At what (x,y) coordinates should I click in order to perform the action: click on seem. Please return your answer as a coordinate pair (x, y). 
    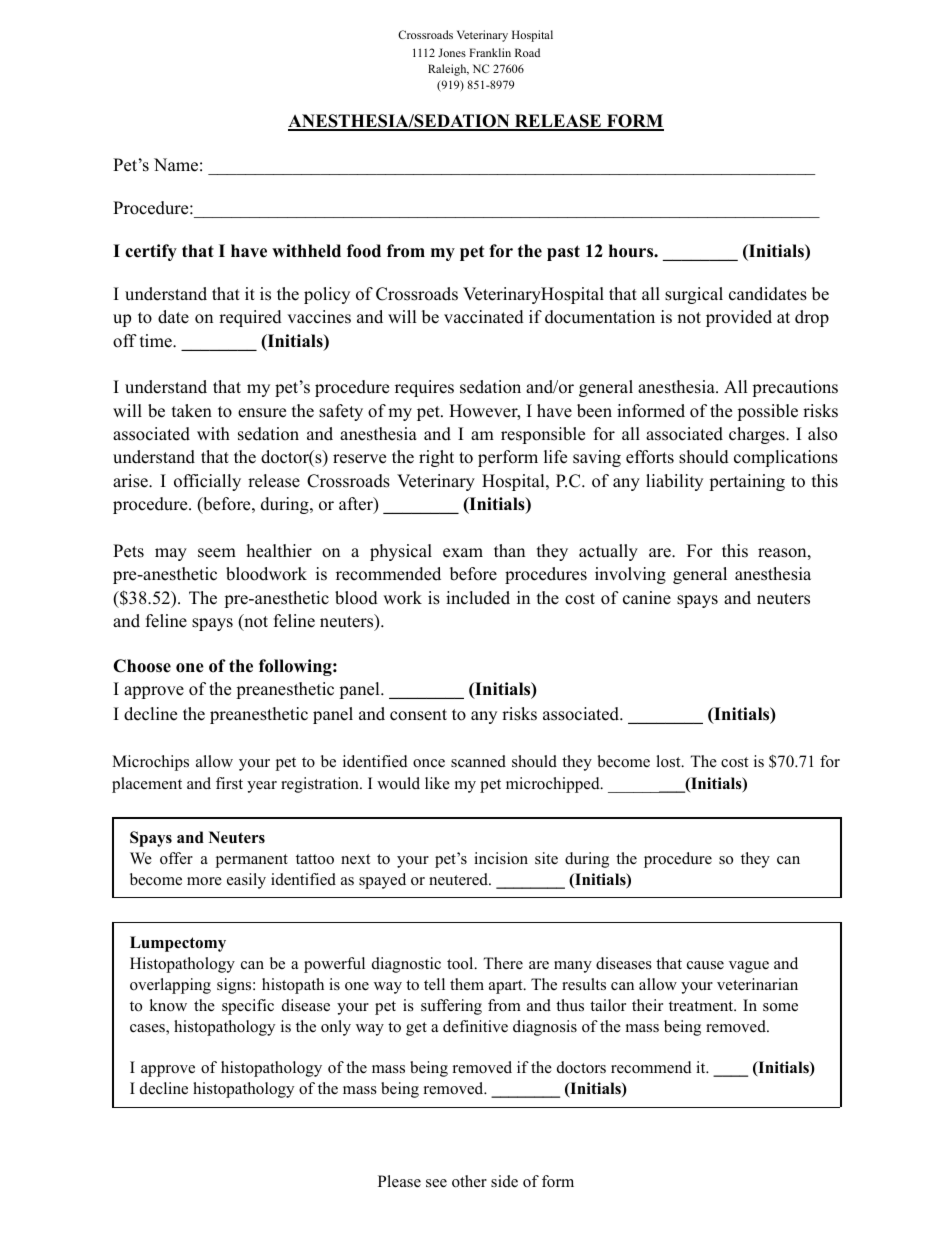
    Looking at the image, I should click on (217, 553).
